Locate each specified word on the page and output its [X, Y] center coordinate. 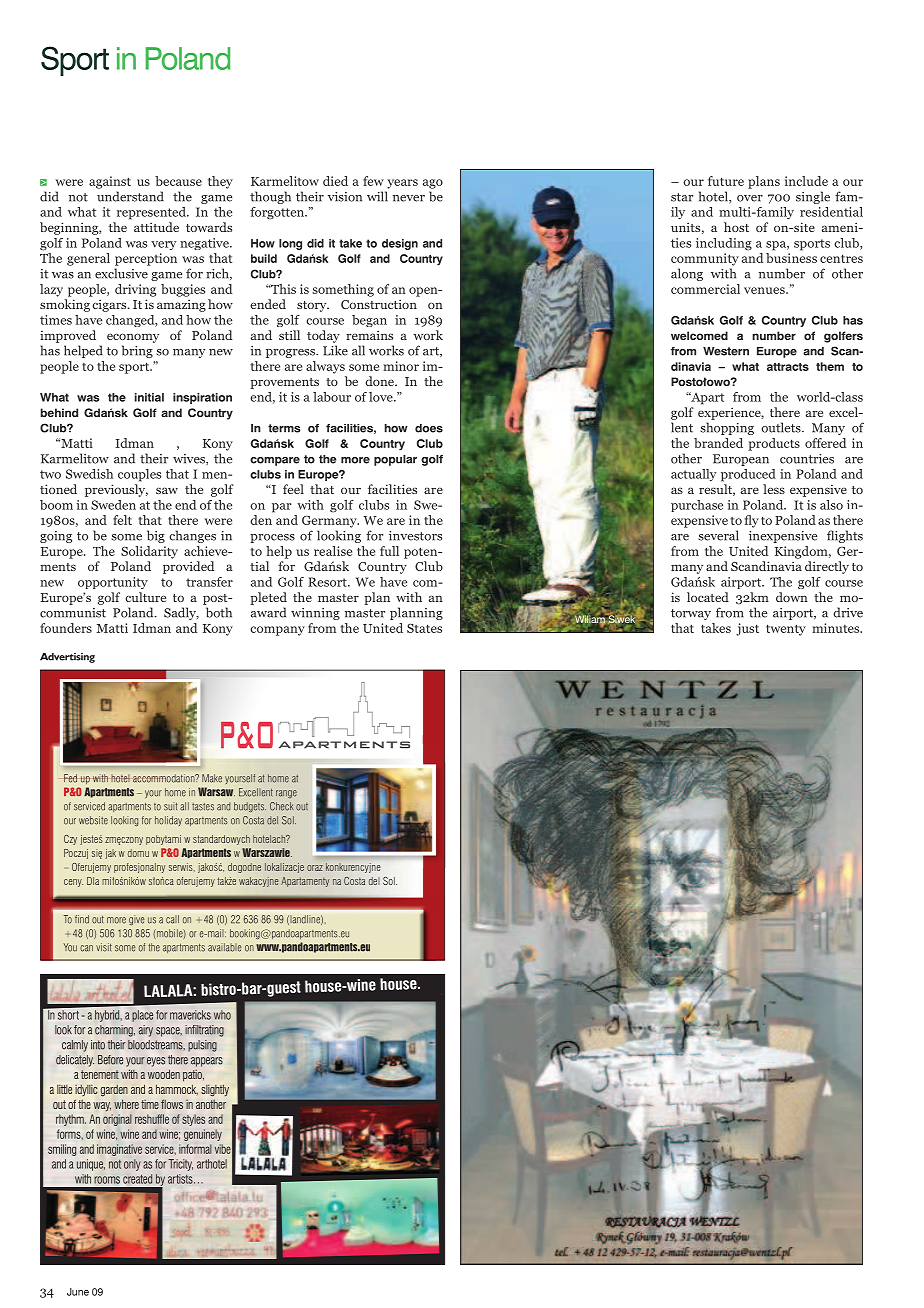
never [409, 198]
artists [181, 1179]
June [78, 1292]
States [424, 628]
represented [152, 213]
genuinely [203, 1135]
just [747, 629]
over [750, 198]
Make [212, 778]
